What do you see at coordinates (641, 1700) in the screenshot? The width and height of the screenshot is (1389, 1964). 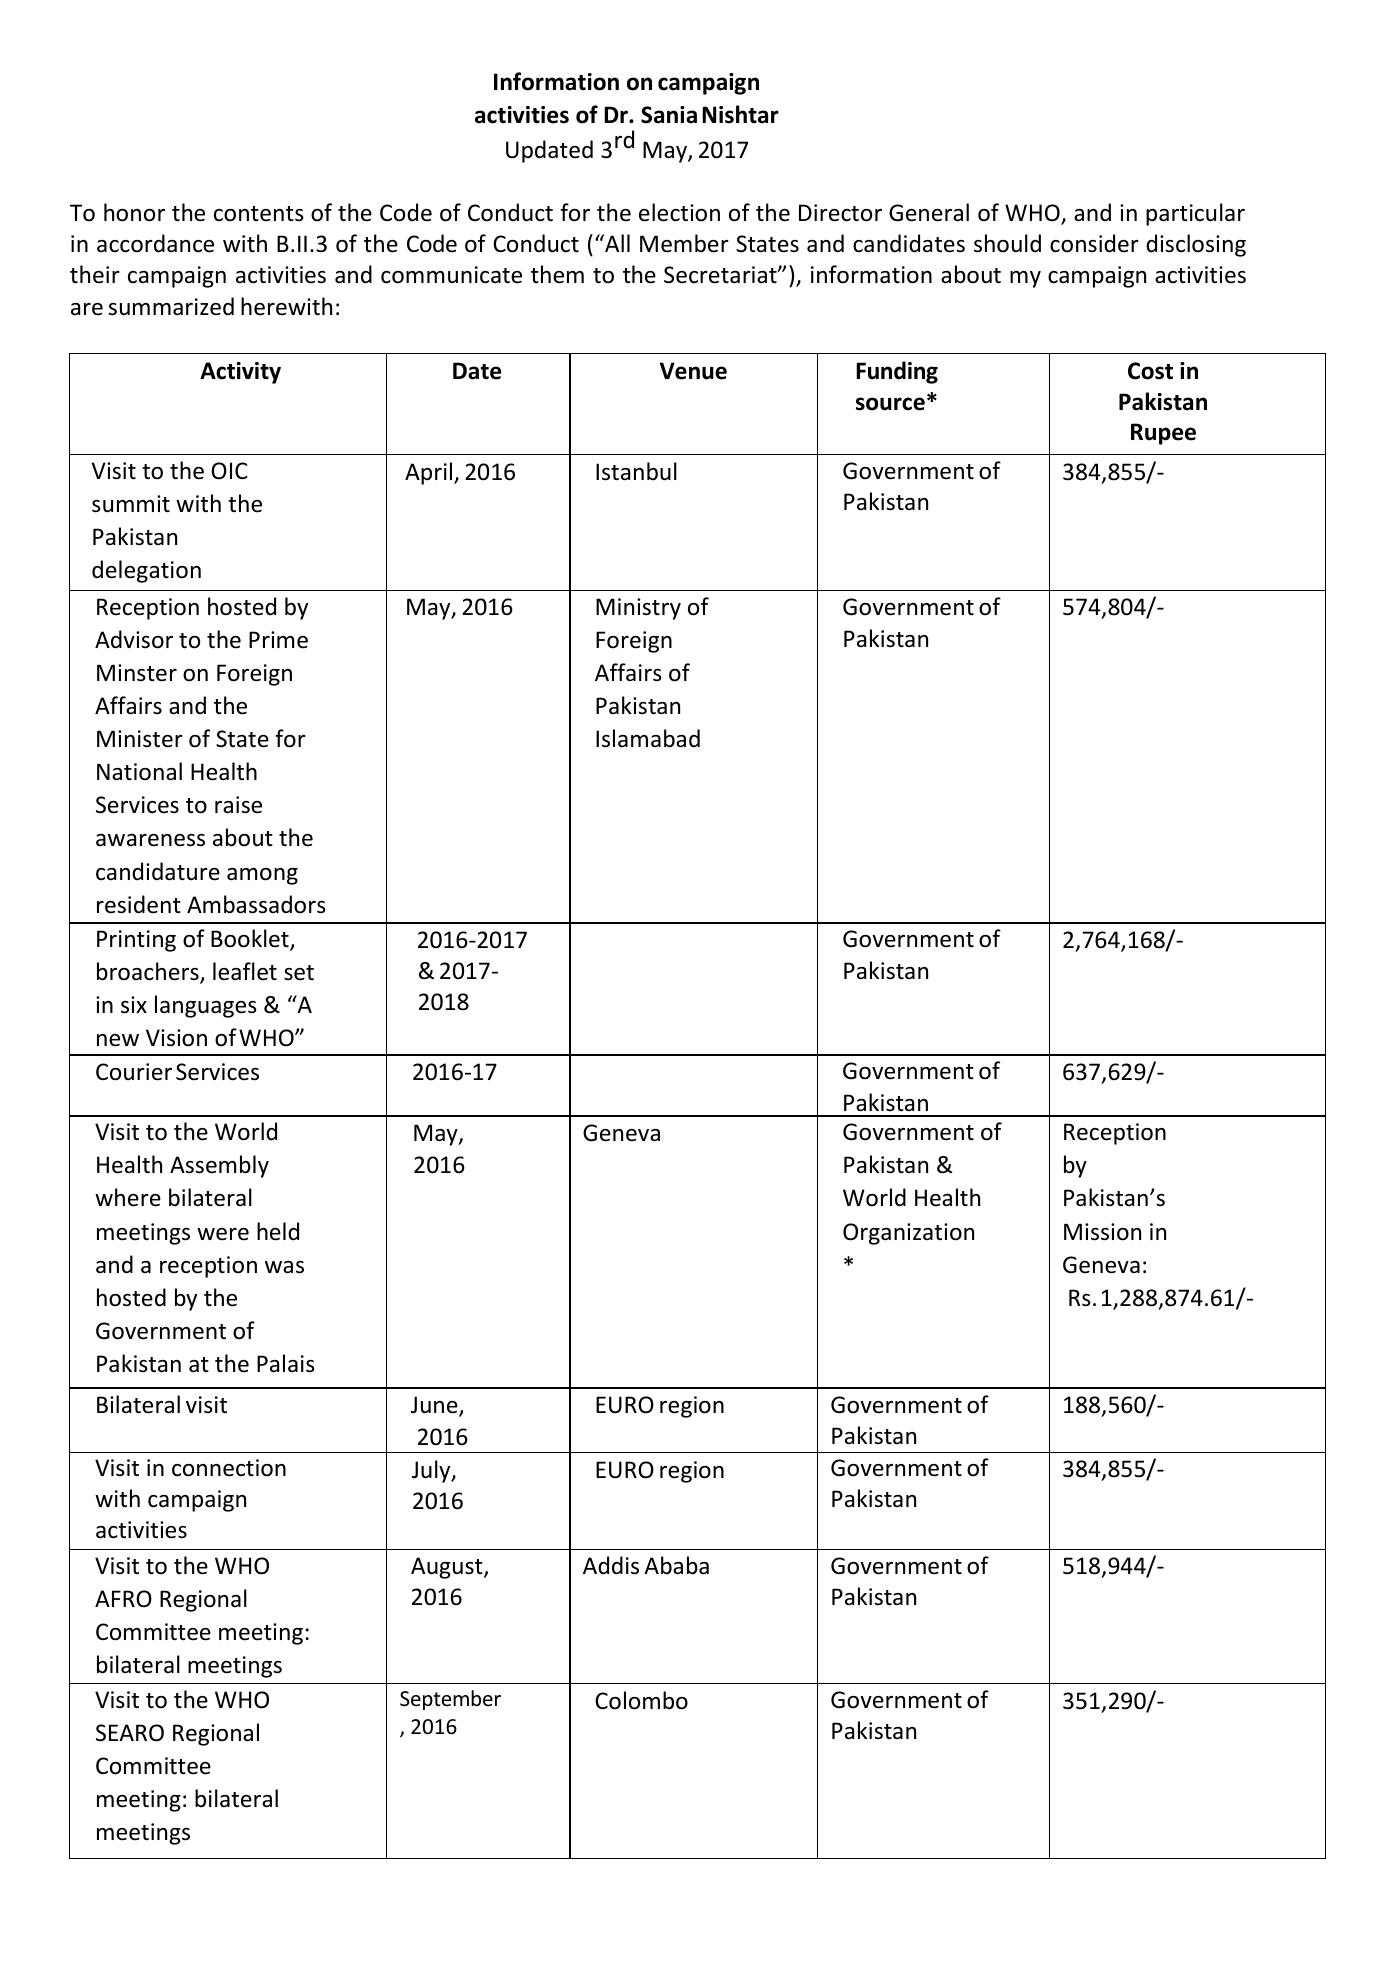 I see `Colombo` at bounding box center [641, 1700].
